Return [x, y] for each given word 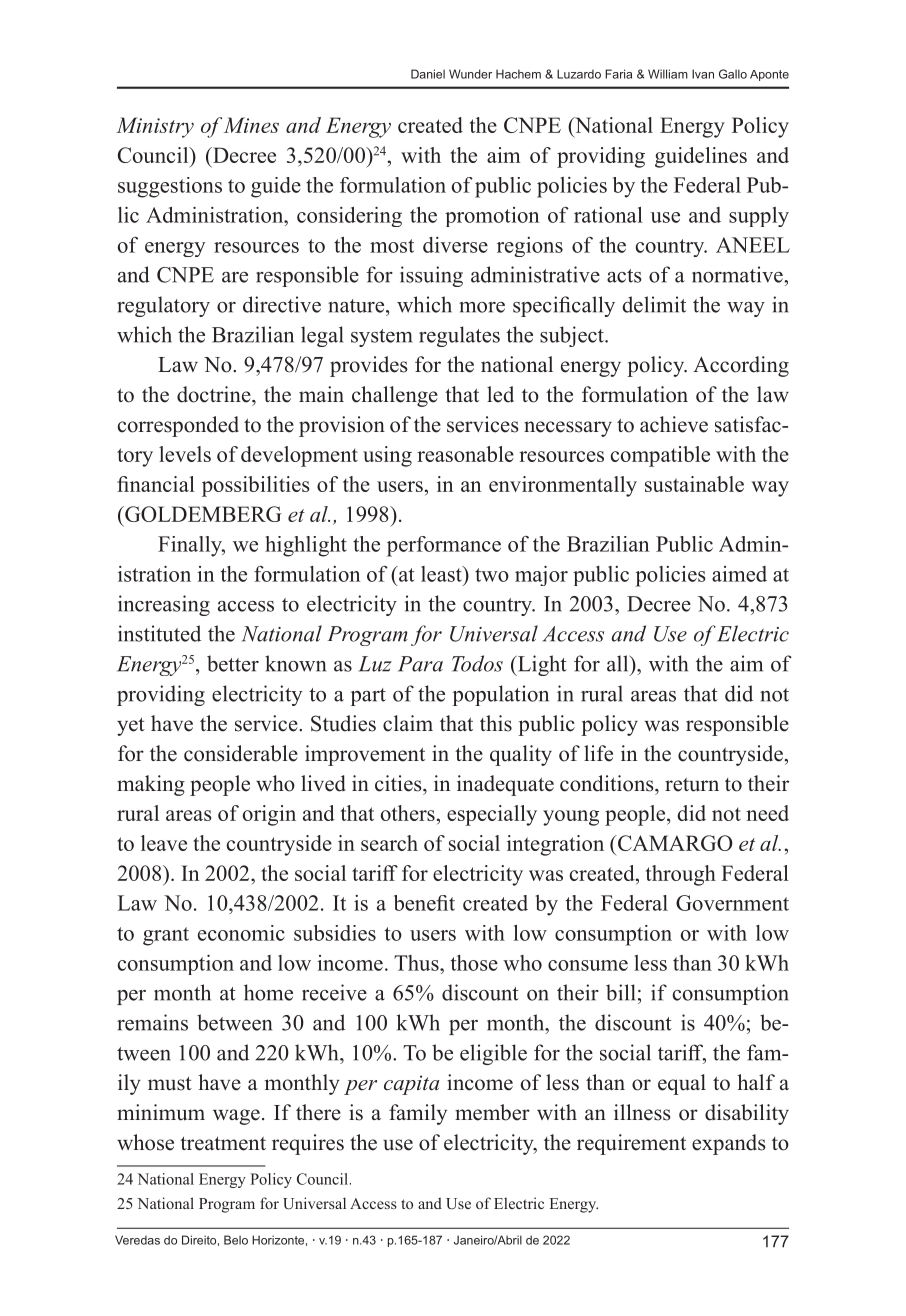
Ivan [703, 74]
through [681, 875]
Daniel [428, 74]
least [442, 574]
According [741, 366]
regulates [459, 336]
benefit [424, 903]
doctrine [215, 394]
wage [236, 1117]
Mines [251, 125]
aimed [739, 574]
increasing [164, 605]
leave [164, 843]
